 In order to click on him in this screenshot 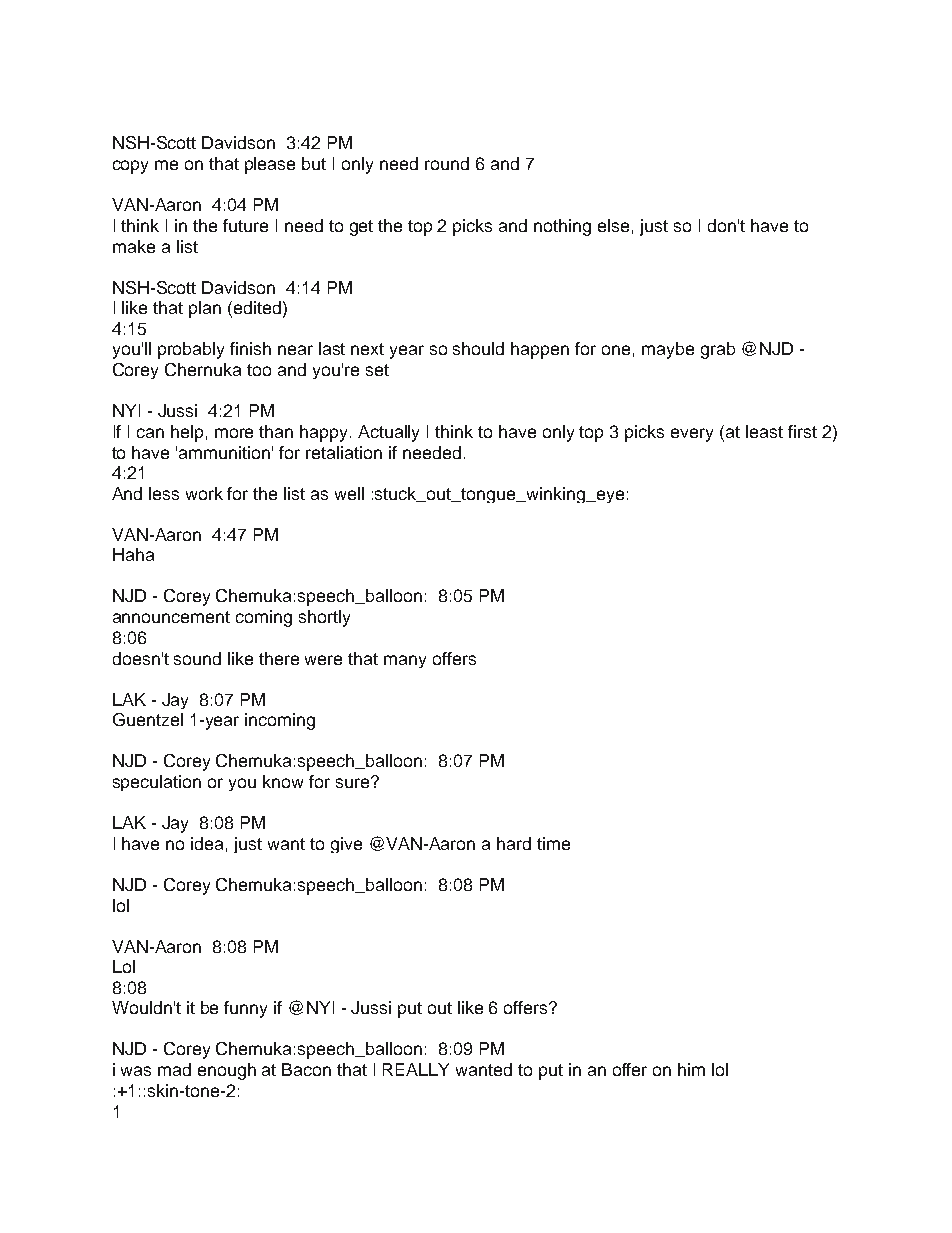, I will do `click(691, 1069)`.
